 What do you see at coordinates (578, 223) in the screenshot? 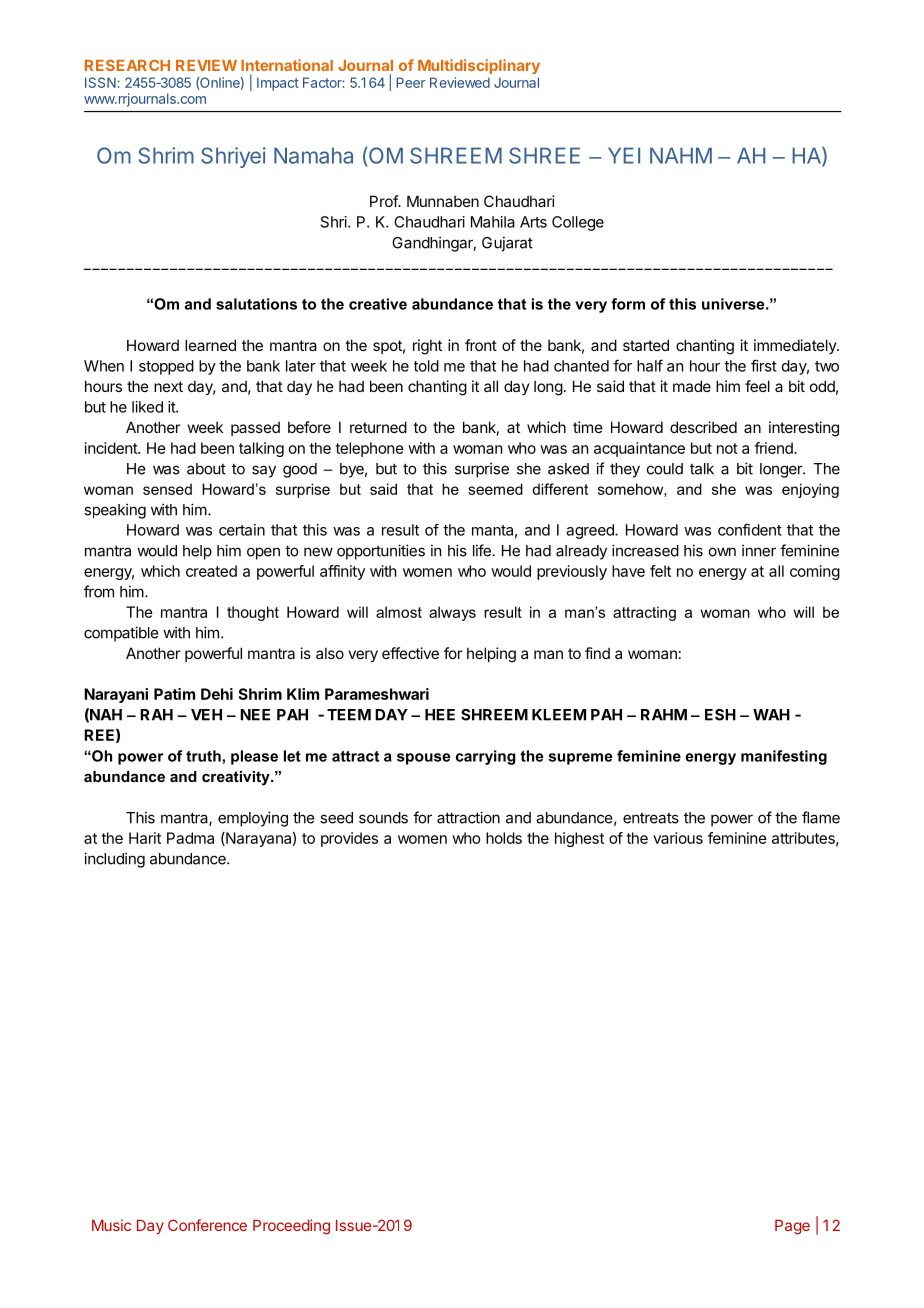
I see `College` at bounding box center [578, 223].
